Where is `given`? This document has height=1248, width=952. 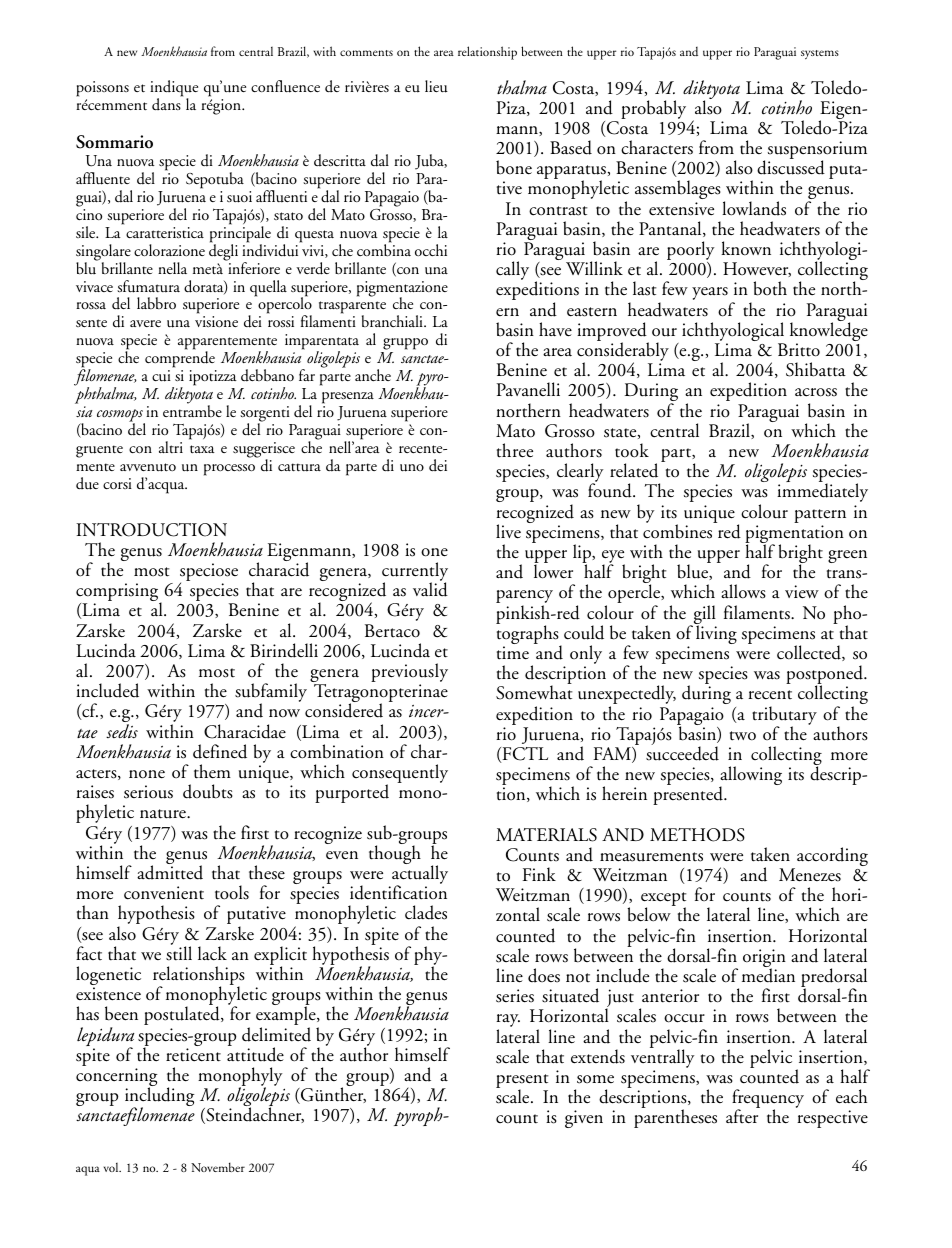 given is located at coordinates (584, 1119).
